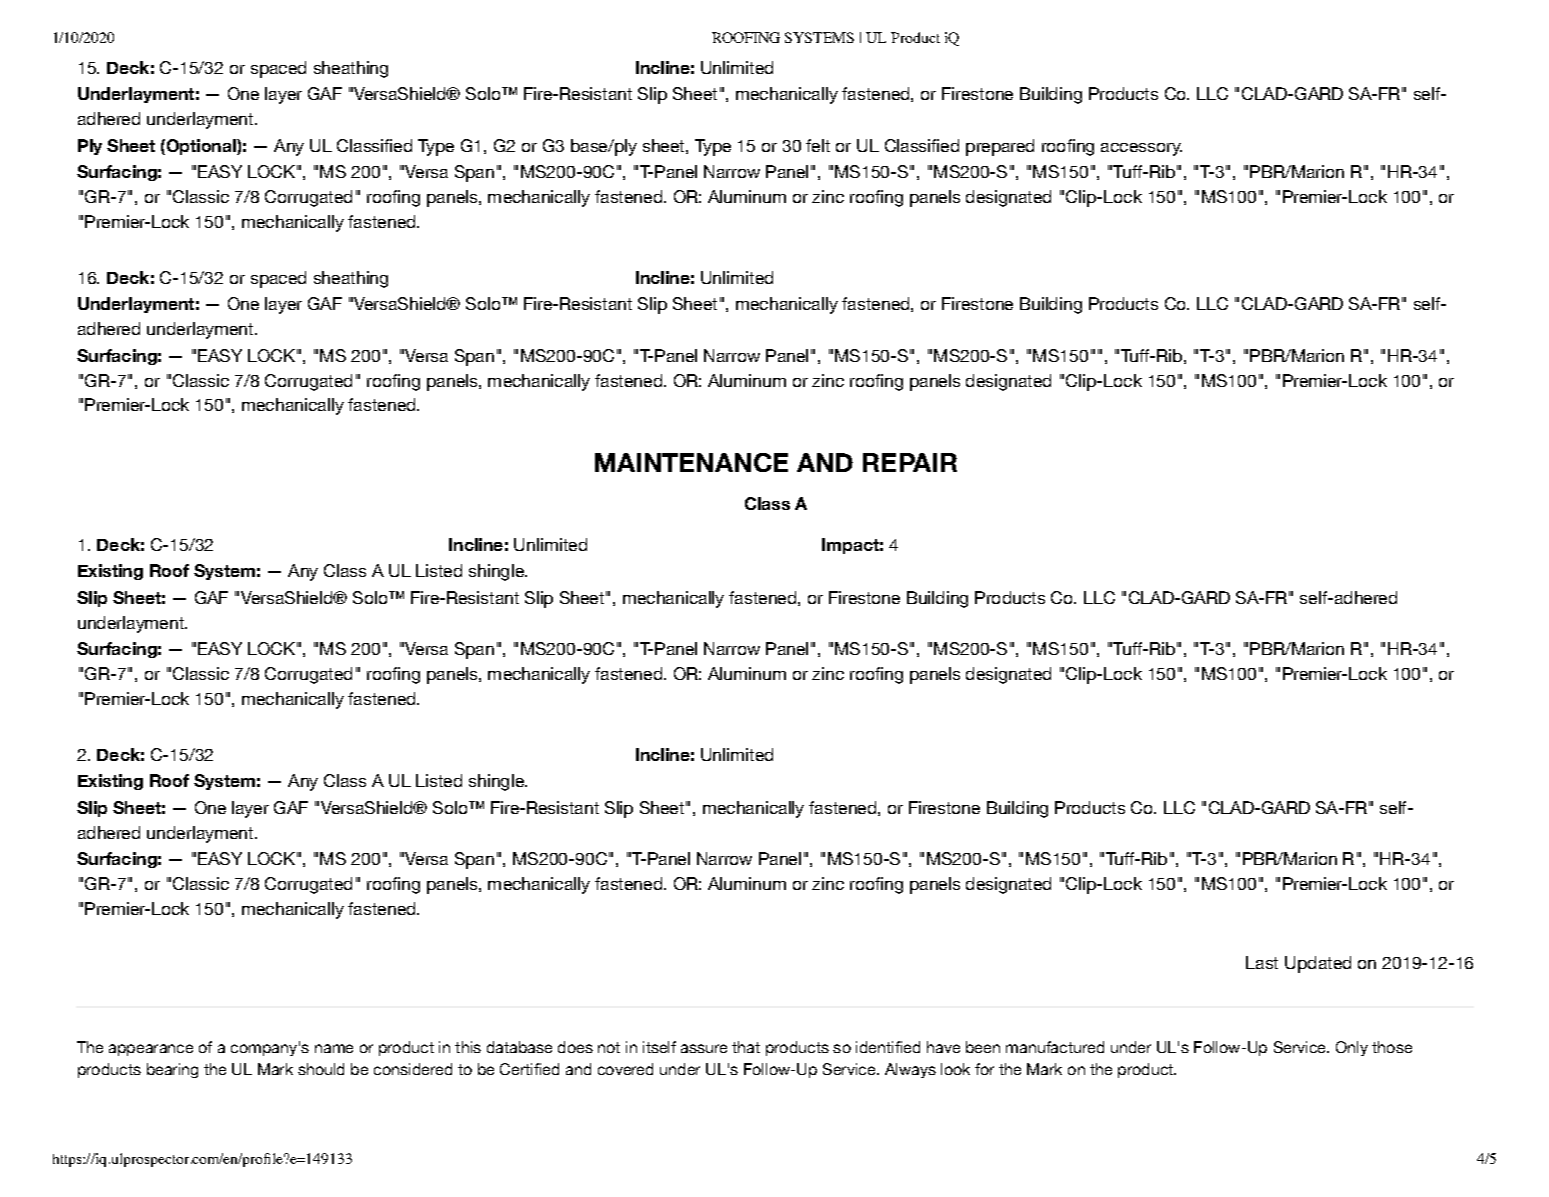 This screenshot has height=1197, width=1549. Describe the element at coordinates (1000, 147) in the screenshot. I see `prepared` at that location.
